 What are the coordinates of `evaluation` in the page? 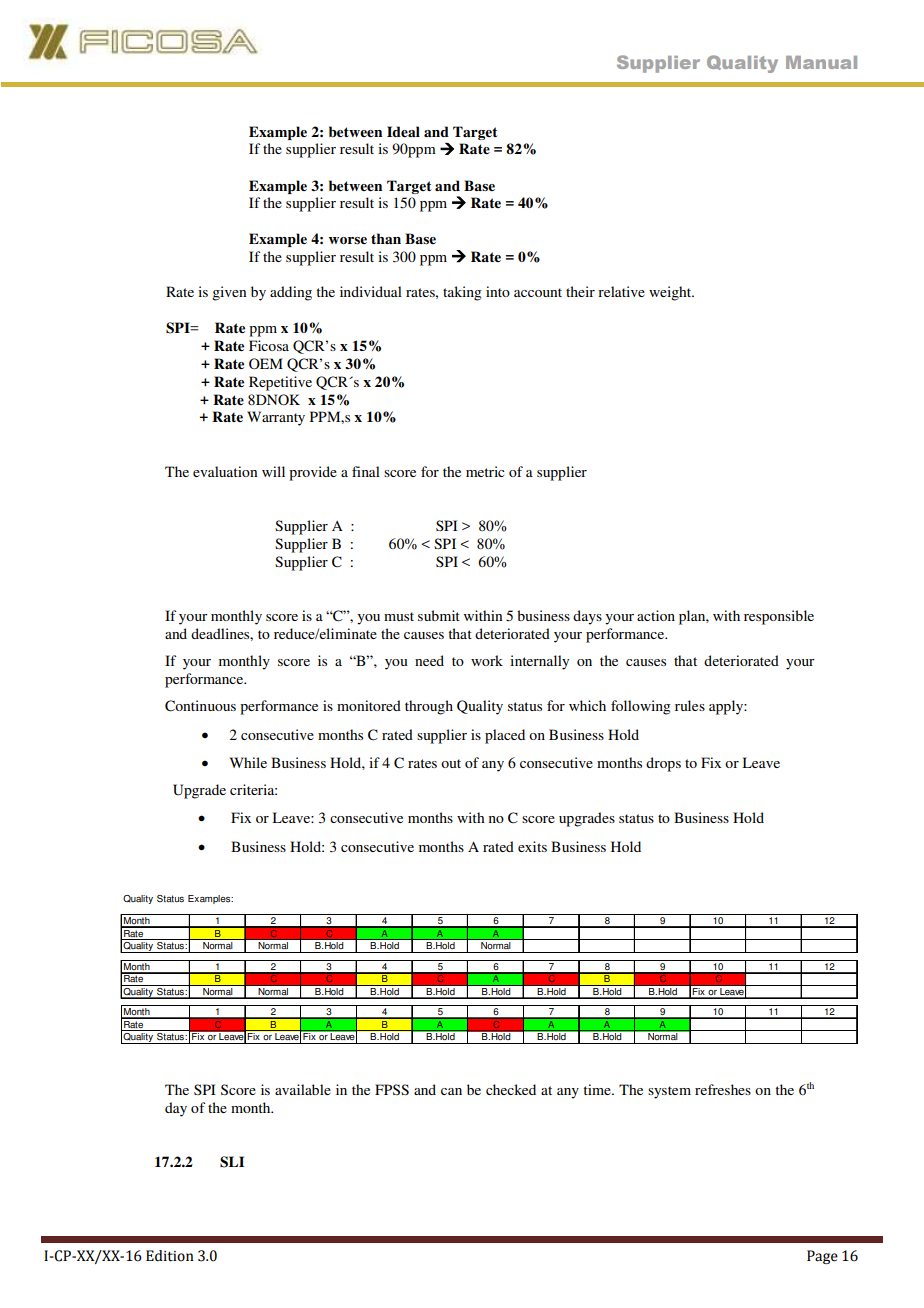 It's located at (225, 471).
